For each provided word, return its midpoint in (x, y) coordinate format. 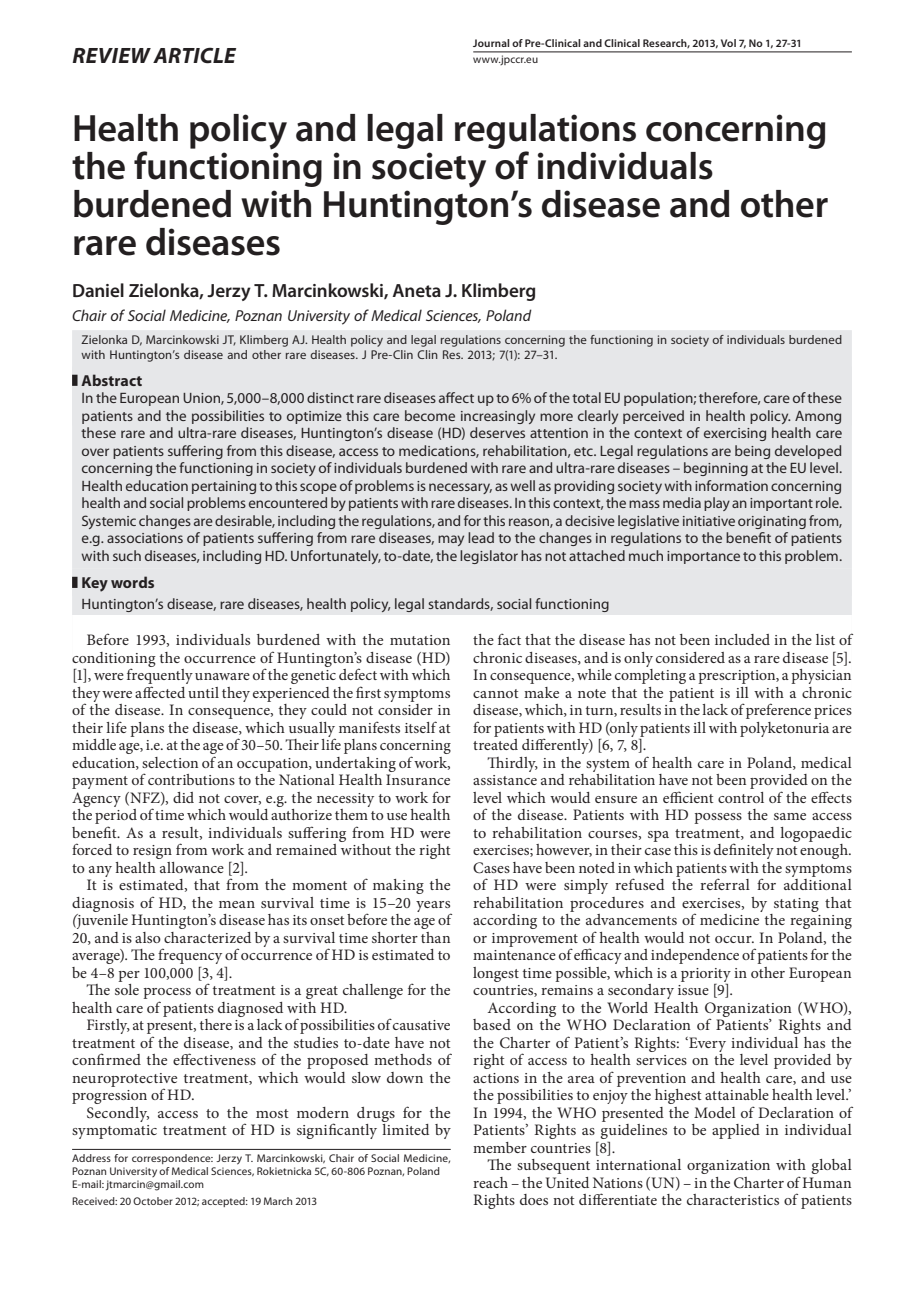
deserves (497, 432)
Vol (728, 43)
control (741, 797)
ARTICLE (194, 55)
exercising (735, 434)
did (183, 797)
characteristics (733, 1199)
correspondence (172, 1159)
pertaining (224, 487)
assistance (505, 780)
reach (490, 1182)
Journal (491, 43)
